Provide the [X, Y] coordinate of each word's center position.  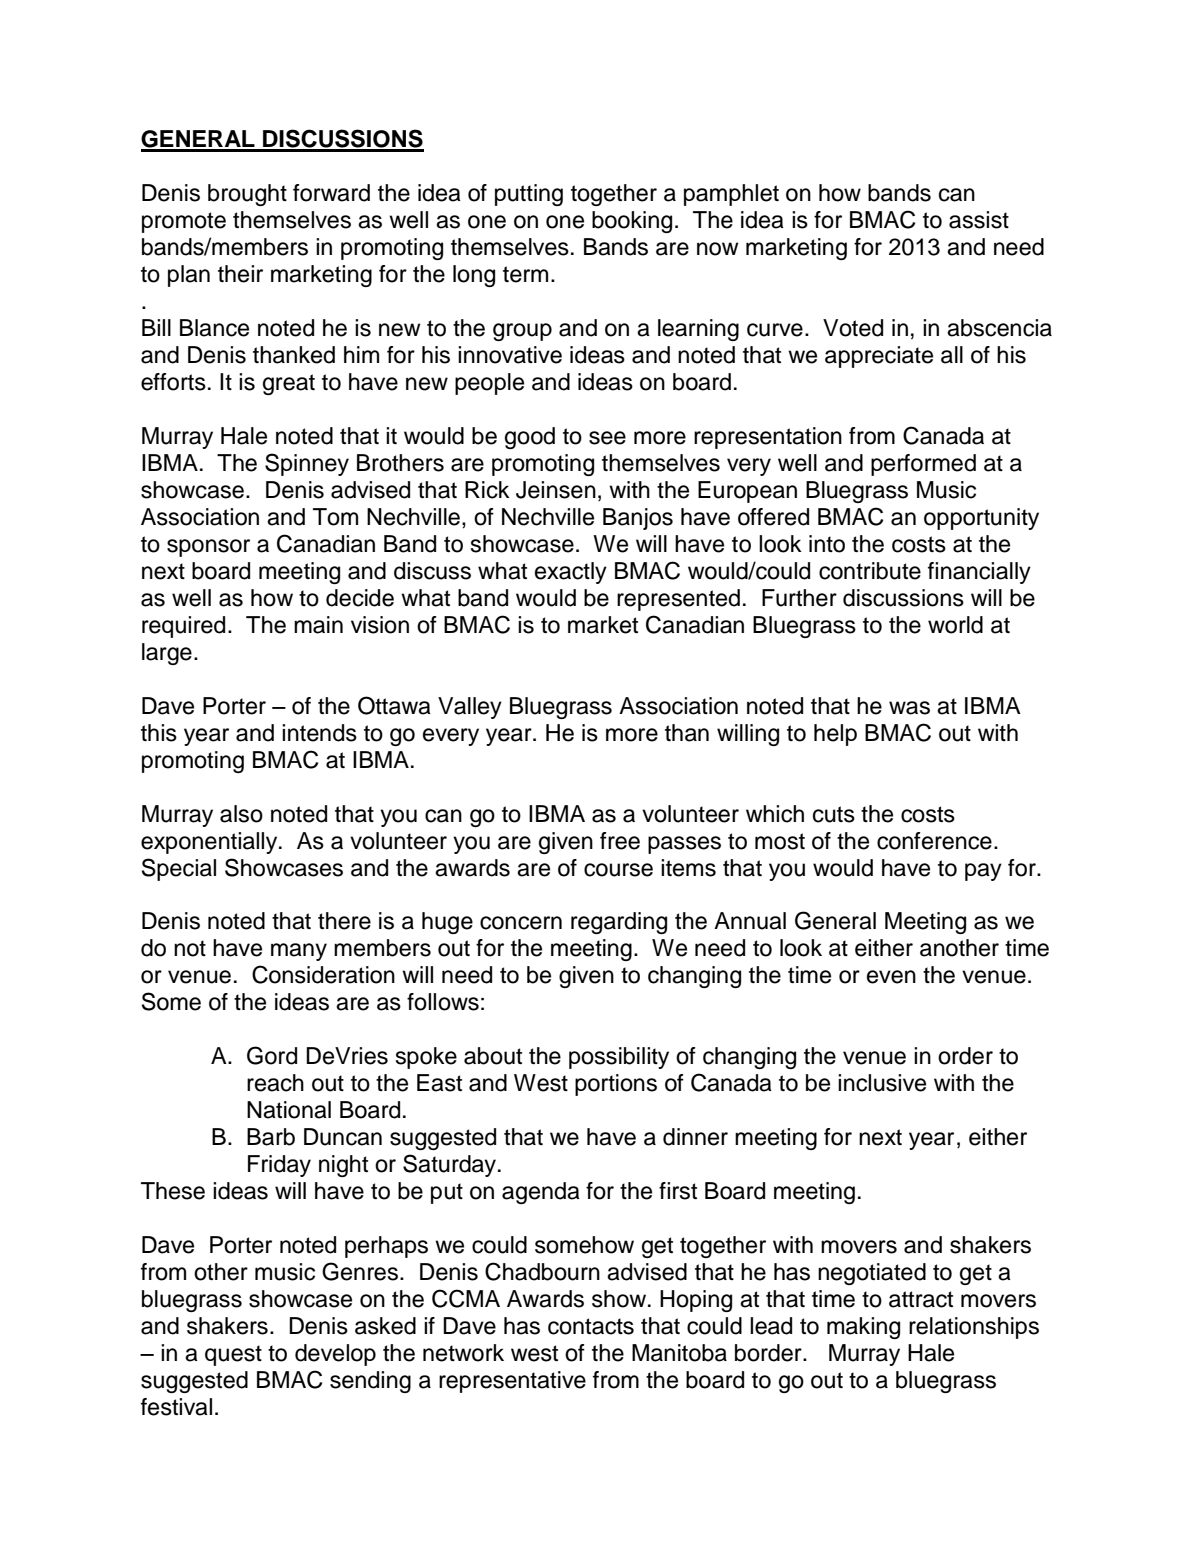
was [909, 708]
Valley [470, 708]
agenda [541, 1193]
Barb [271, 1137]
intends [319, 733]
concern [521, 923]
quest [233, 1355]
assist [979, 220]
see [607, 438]
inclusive [882, 1083]
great [289, 384]
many [299, 952]
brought [247, 195]
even [891, 977]
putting [529, 195]
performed [923, 465]
